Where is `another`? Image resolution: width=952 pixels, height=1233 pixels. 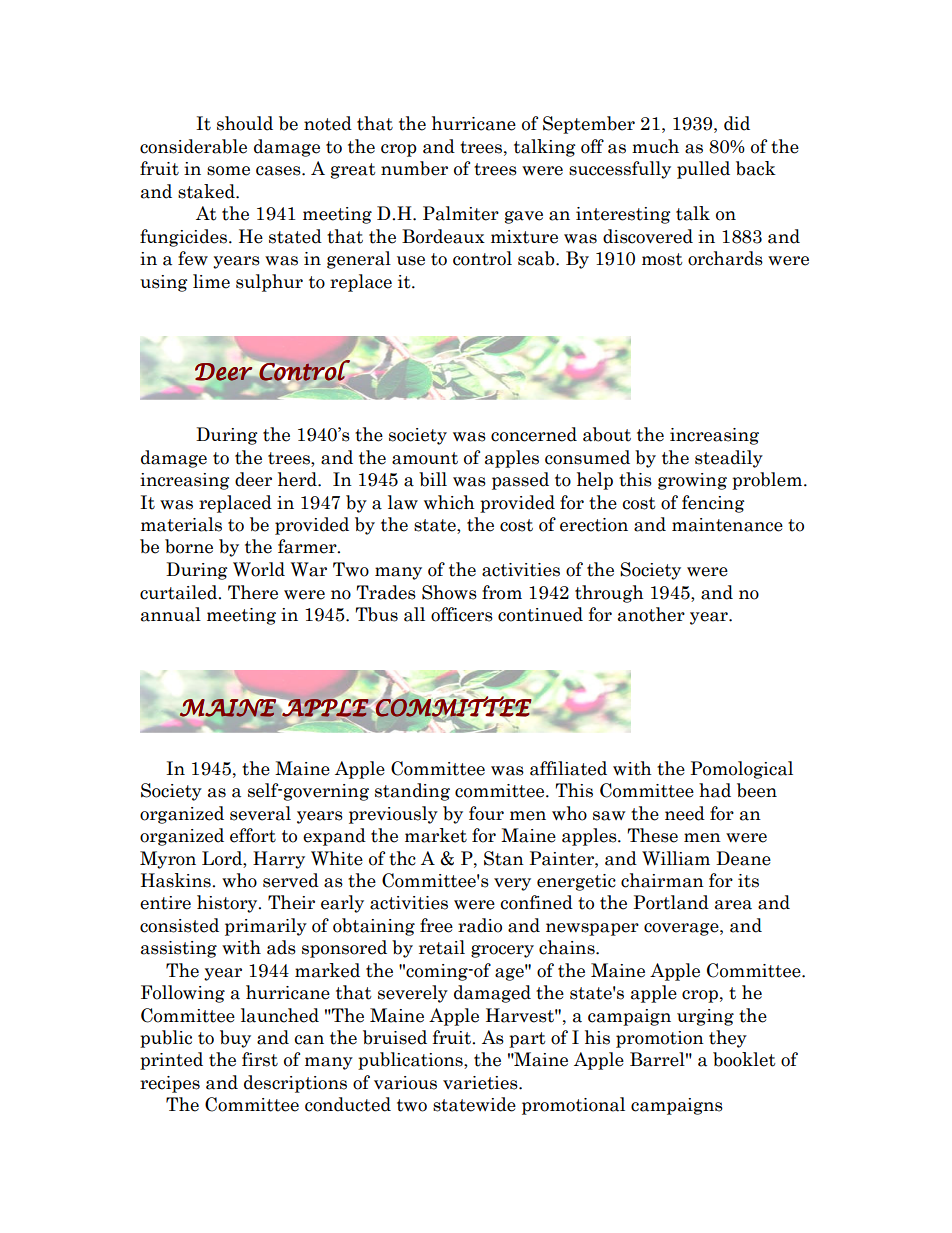
another is located at coordinates (651, 614).
